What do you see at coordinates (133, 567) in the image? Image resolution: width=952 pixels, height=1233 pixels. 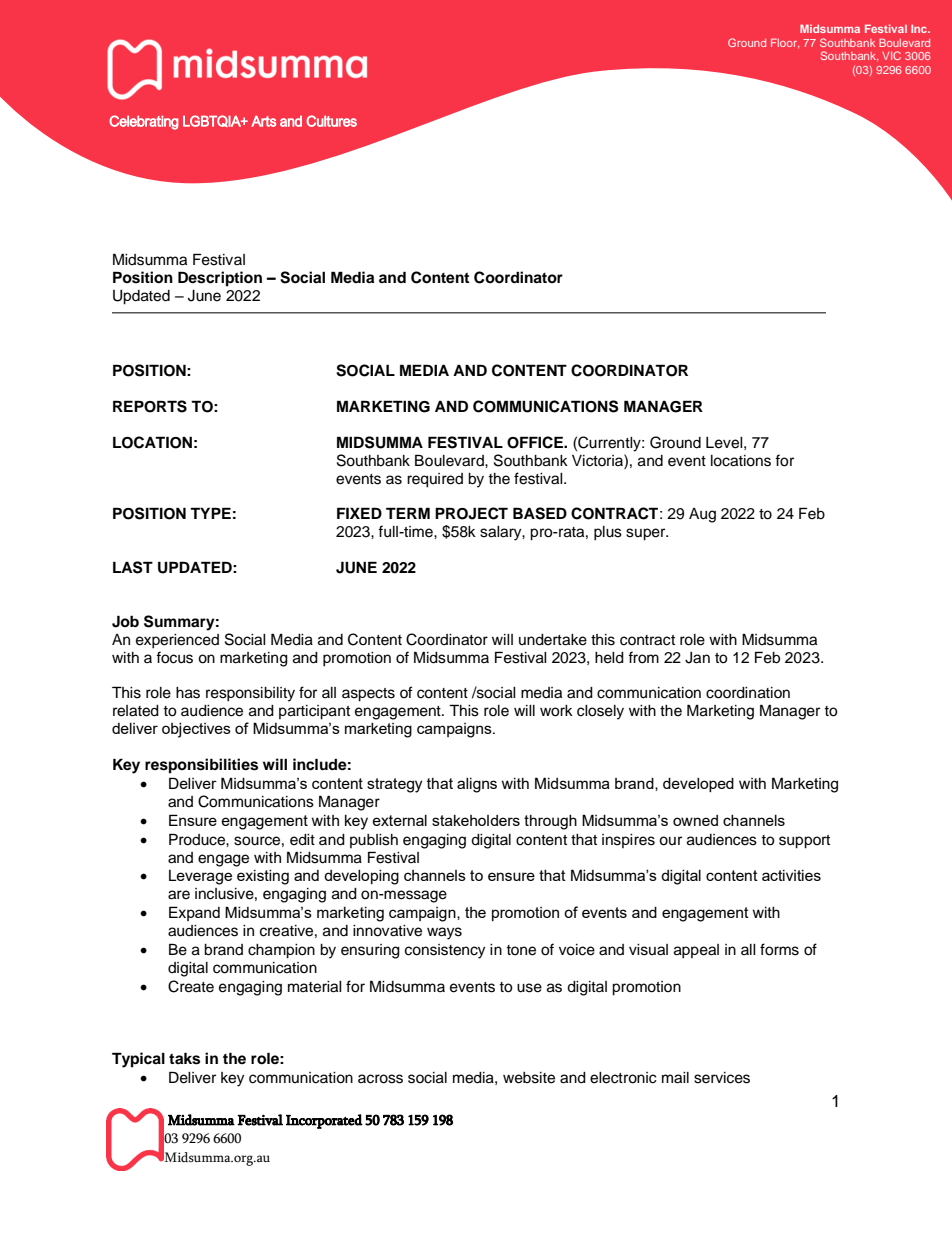 I see `LAST` at bounding box center [133, 567].
